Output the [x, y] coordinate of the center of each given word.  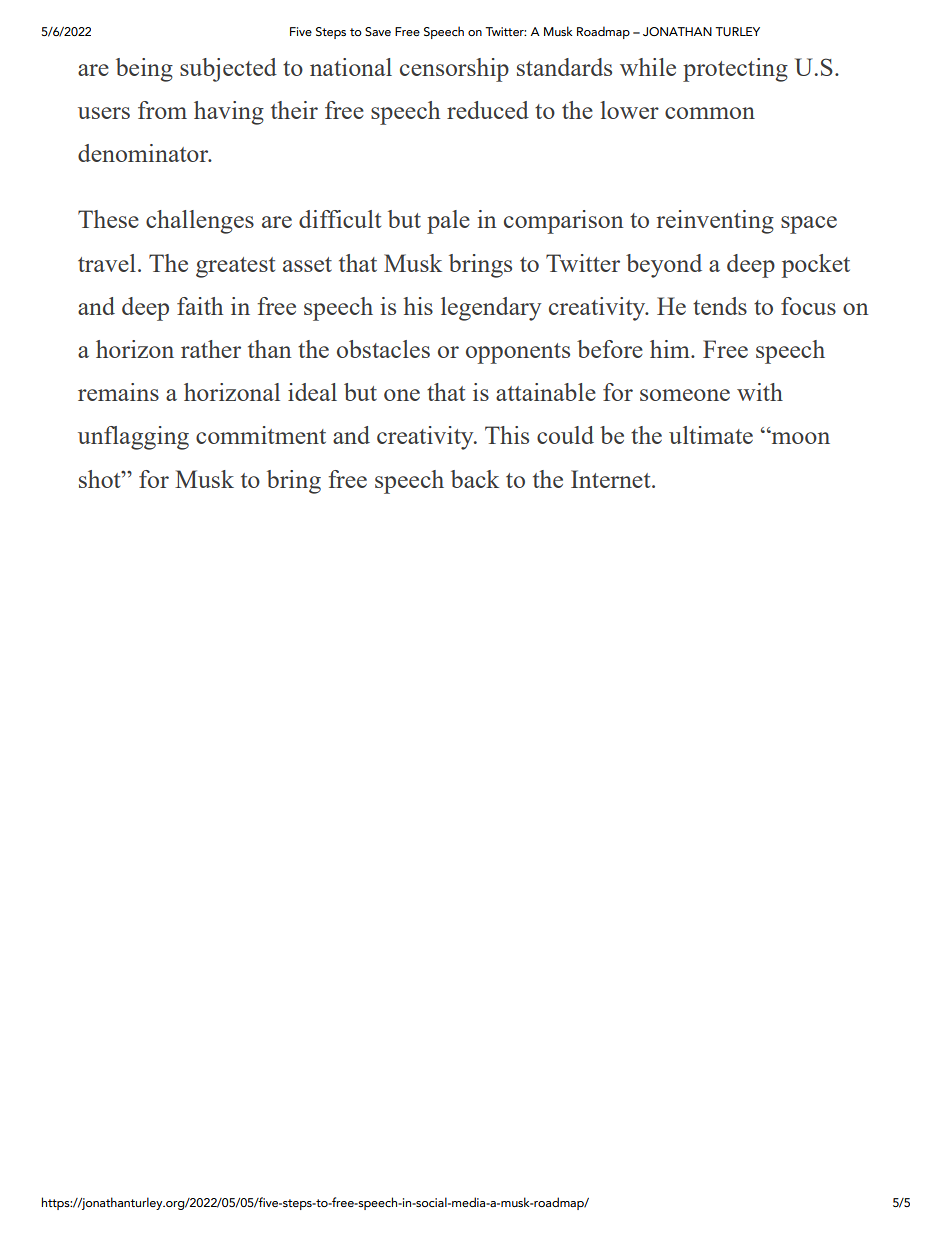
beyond [664, 266]
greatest [235, 267]
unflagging [133, 438]
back [475, 479]
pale [448, 222]
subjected [228, 70]
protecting [735, 70]
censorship [454, 70]
